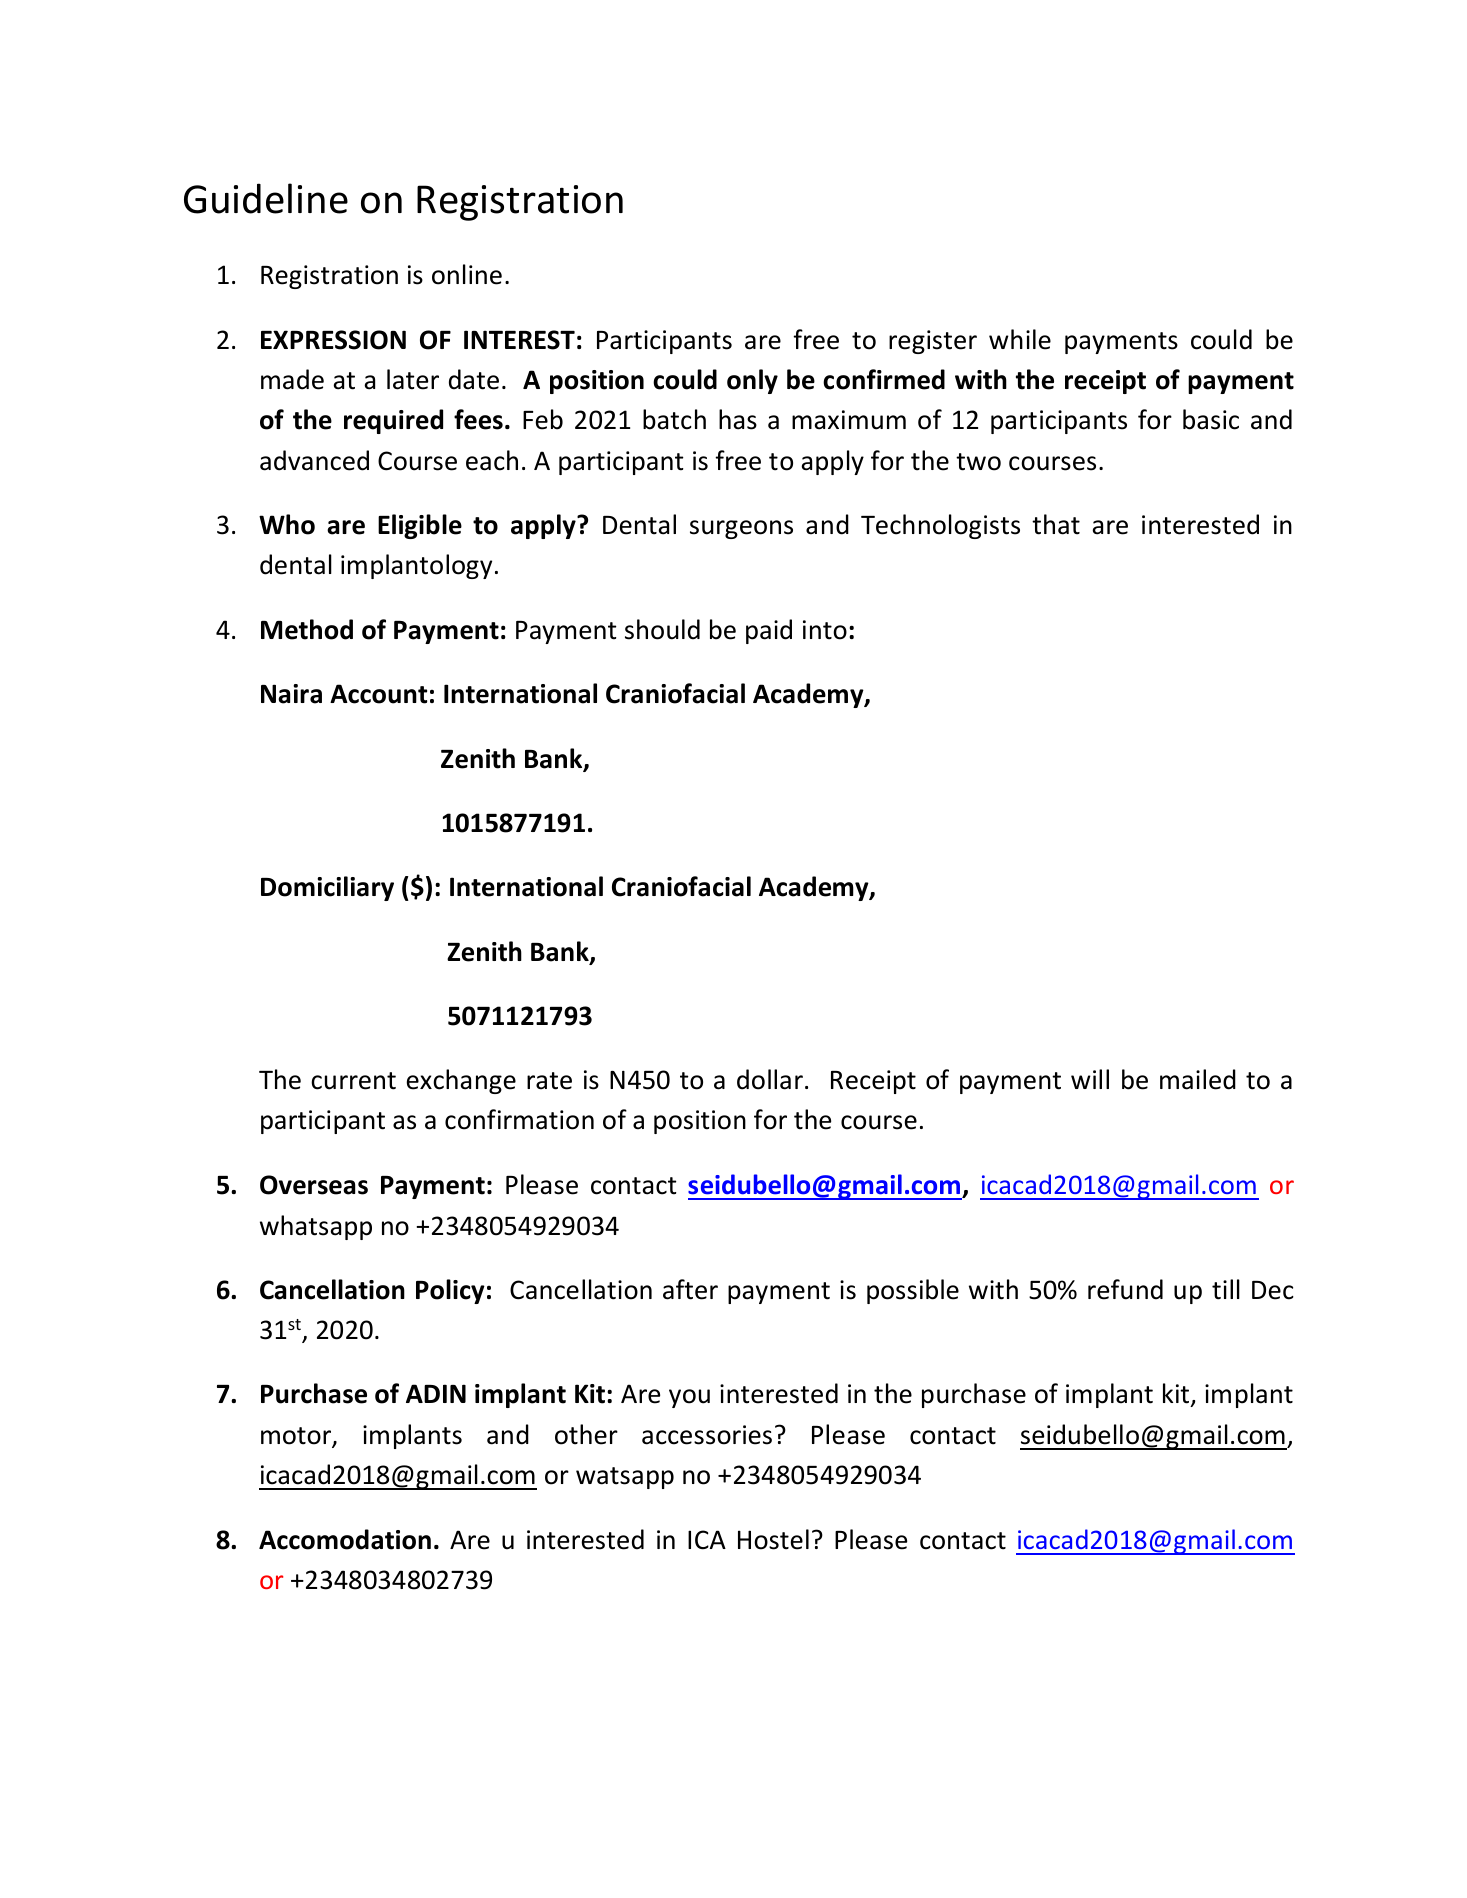 The image size is (1467, 1898). Describe the element at coordinates (353, 1081) in the image. I see `current` at that location.
